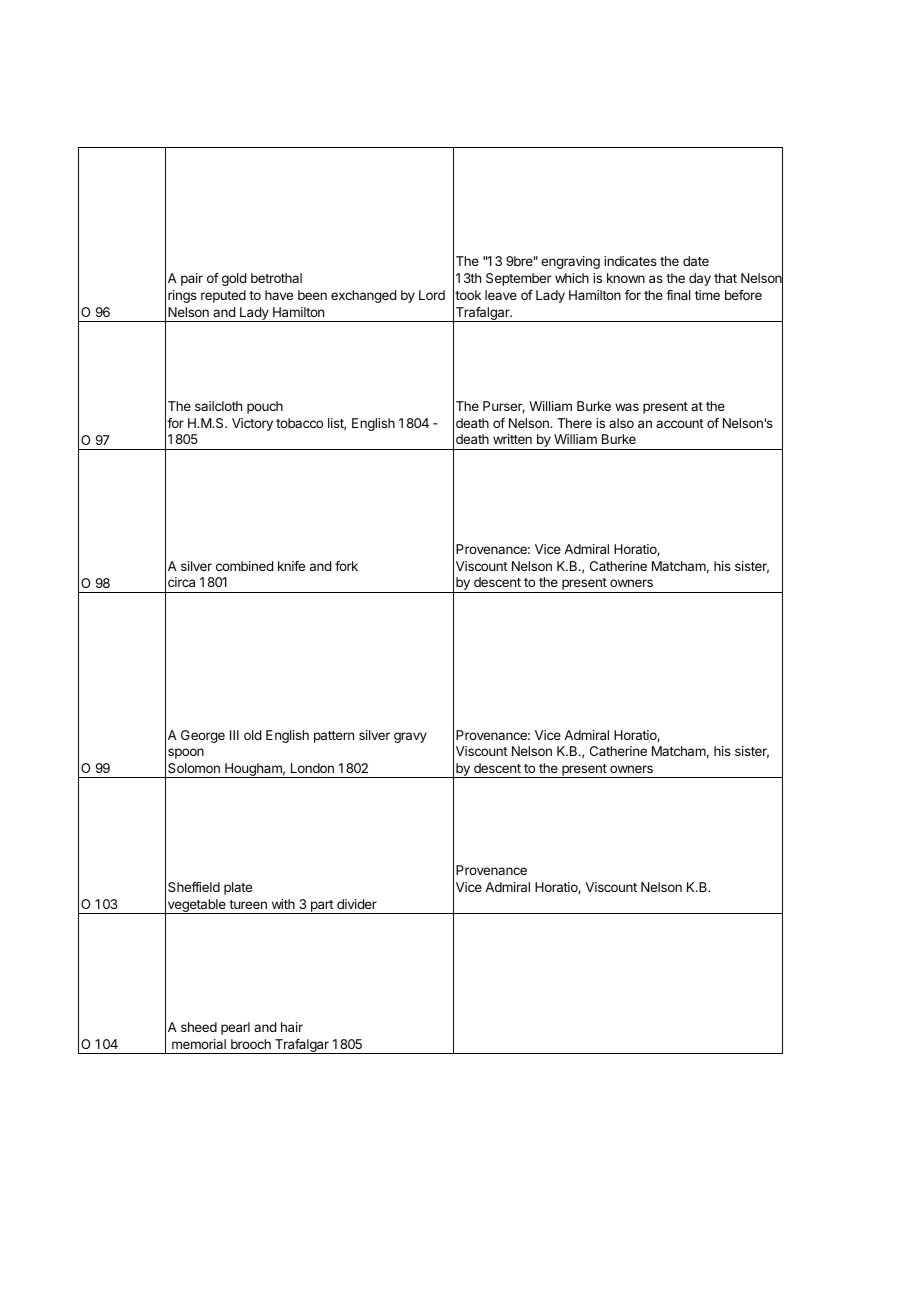 Image resolution: width=924 pixels, height=1308 pixels. What do you see at coordinates (357, 904) in the document?
I see `divider` at bounding box center [357, 904].
